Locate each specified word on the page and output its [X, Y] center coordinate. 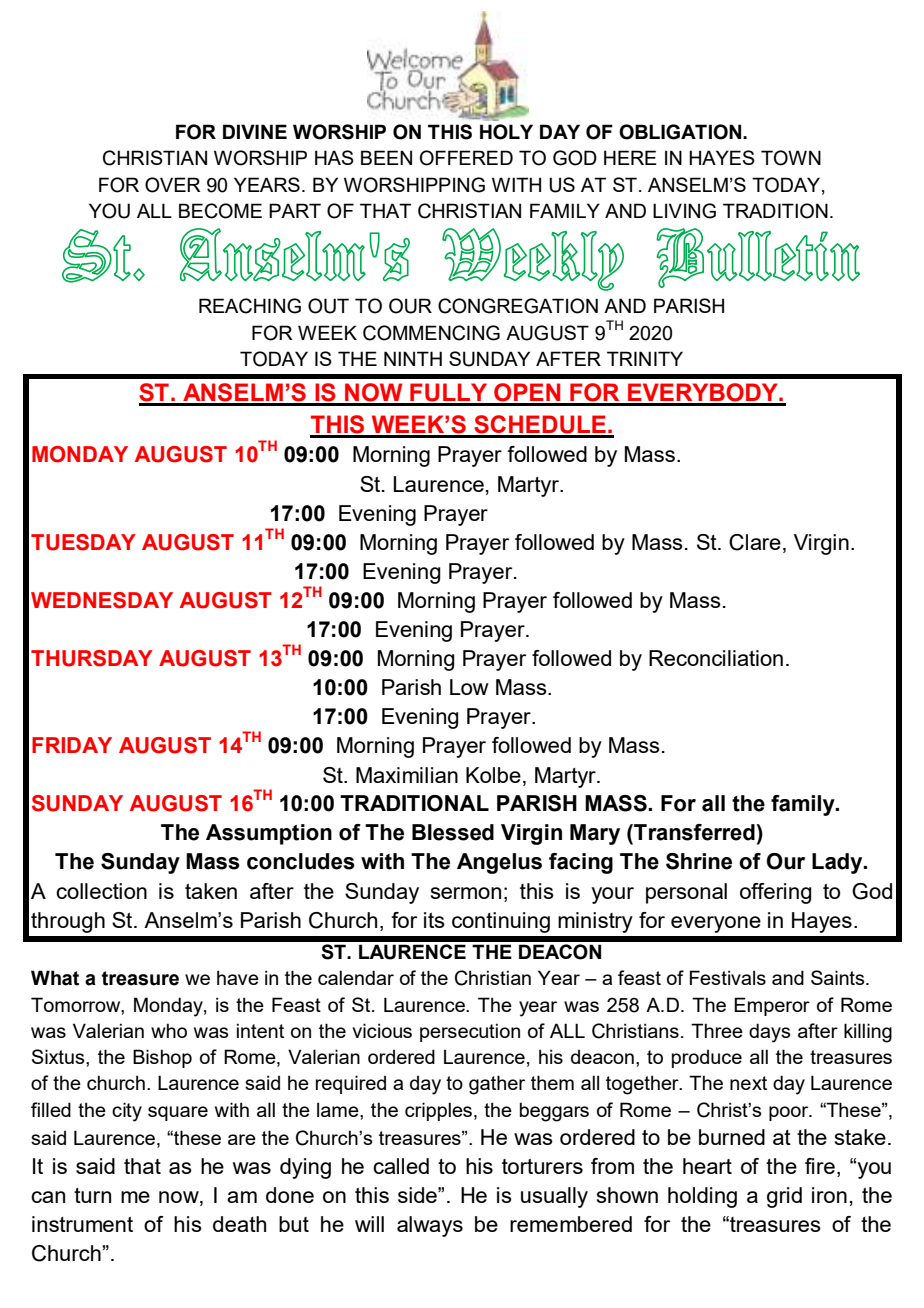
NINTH [413, 358]
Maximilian [407, 775]
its [434, 920]
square [178, 1113]
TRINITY [645, 358]
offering [776, 893]
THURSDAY [92, 658]
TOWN [791, 158]
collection [101, 891]
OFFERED [466, 158]
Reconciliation [716, 658]
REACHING [250, 306]
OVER [172, 185]
